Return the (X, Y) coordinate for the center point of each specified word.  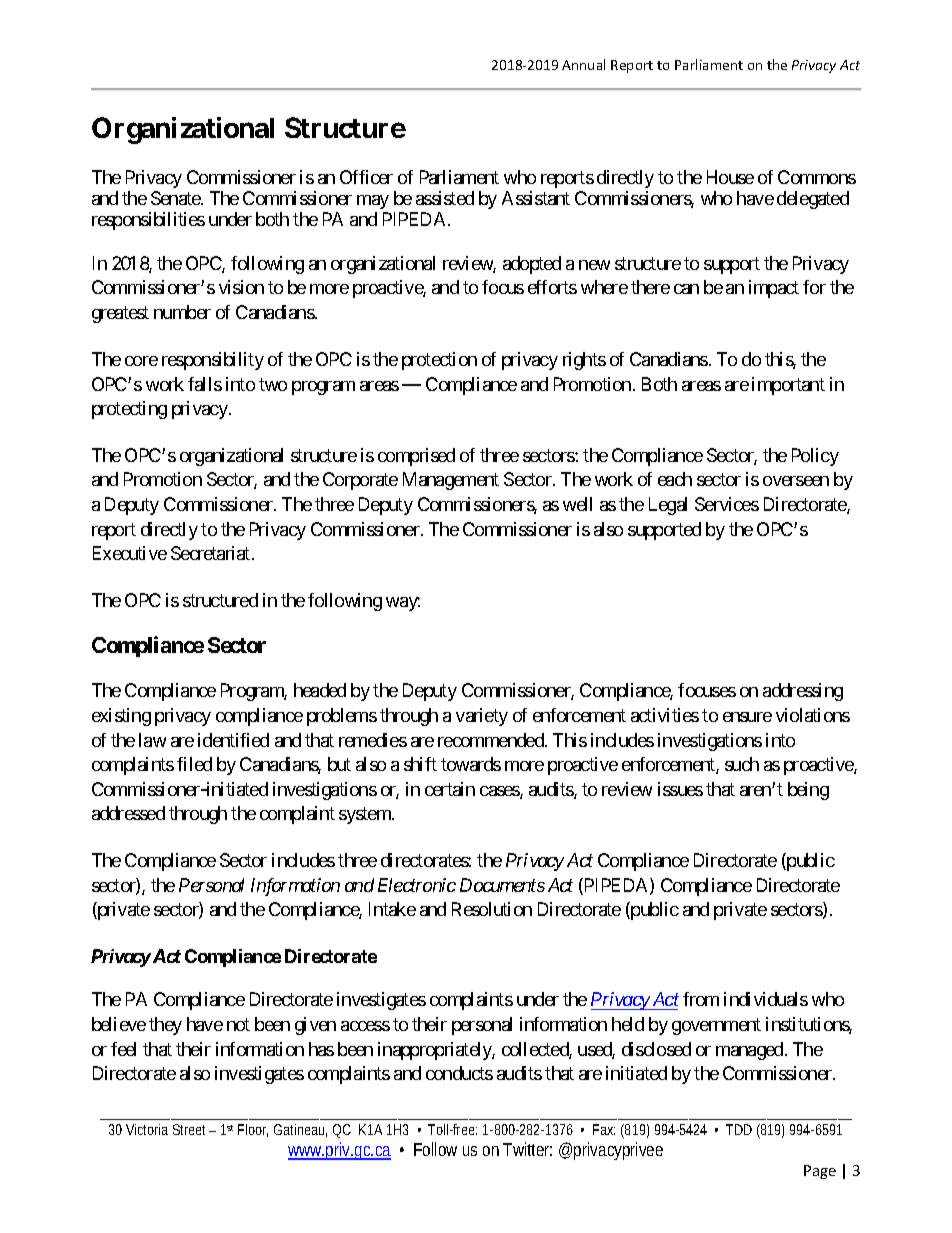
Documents (502, 885)
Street (191, 1129)
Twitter (527, 1149)
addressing (803, 692)
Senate (176, 198)
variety (482, 717)
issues (680, 789)
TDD (739, 1129)
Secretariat (212, 553)
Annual (583, 64)
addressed (128, 813)
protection (439, 361)
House (730, 177)
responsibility (213, 361)
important (788, 386)
